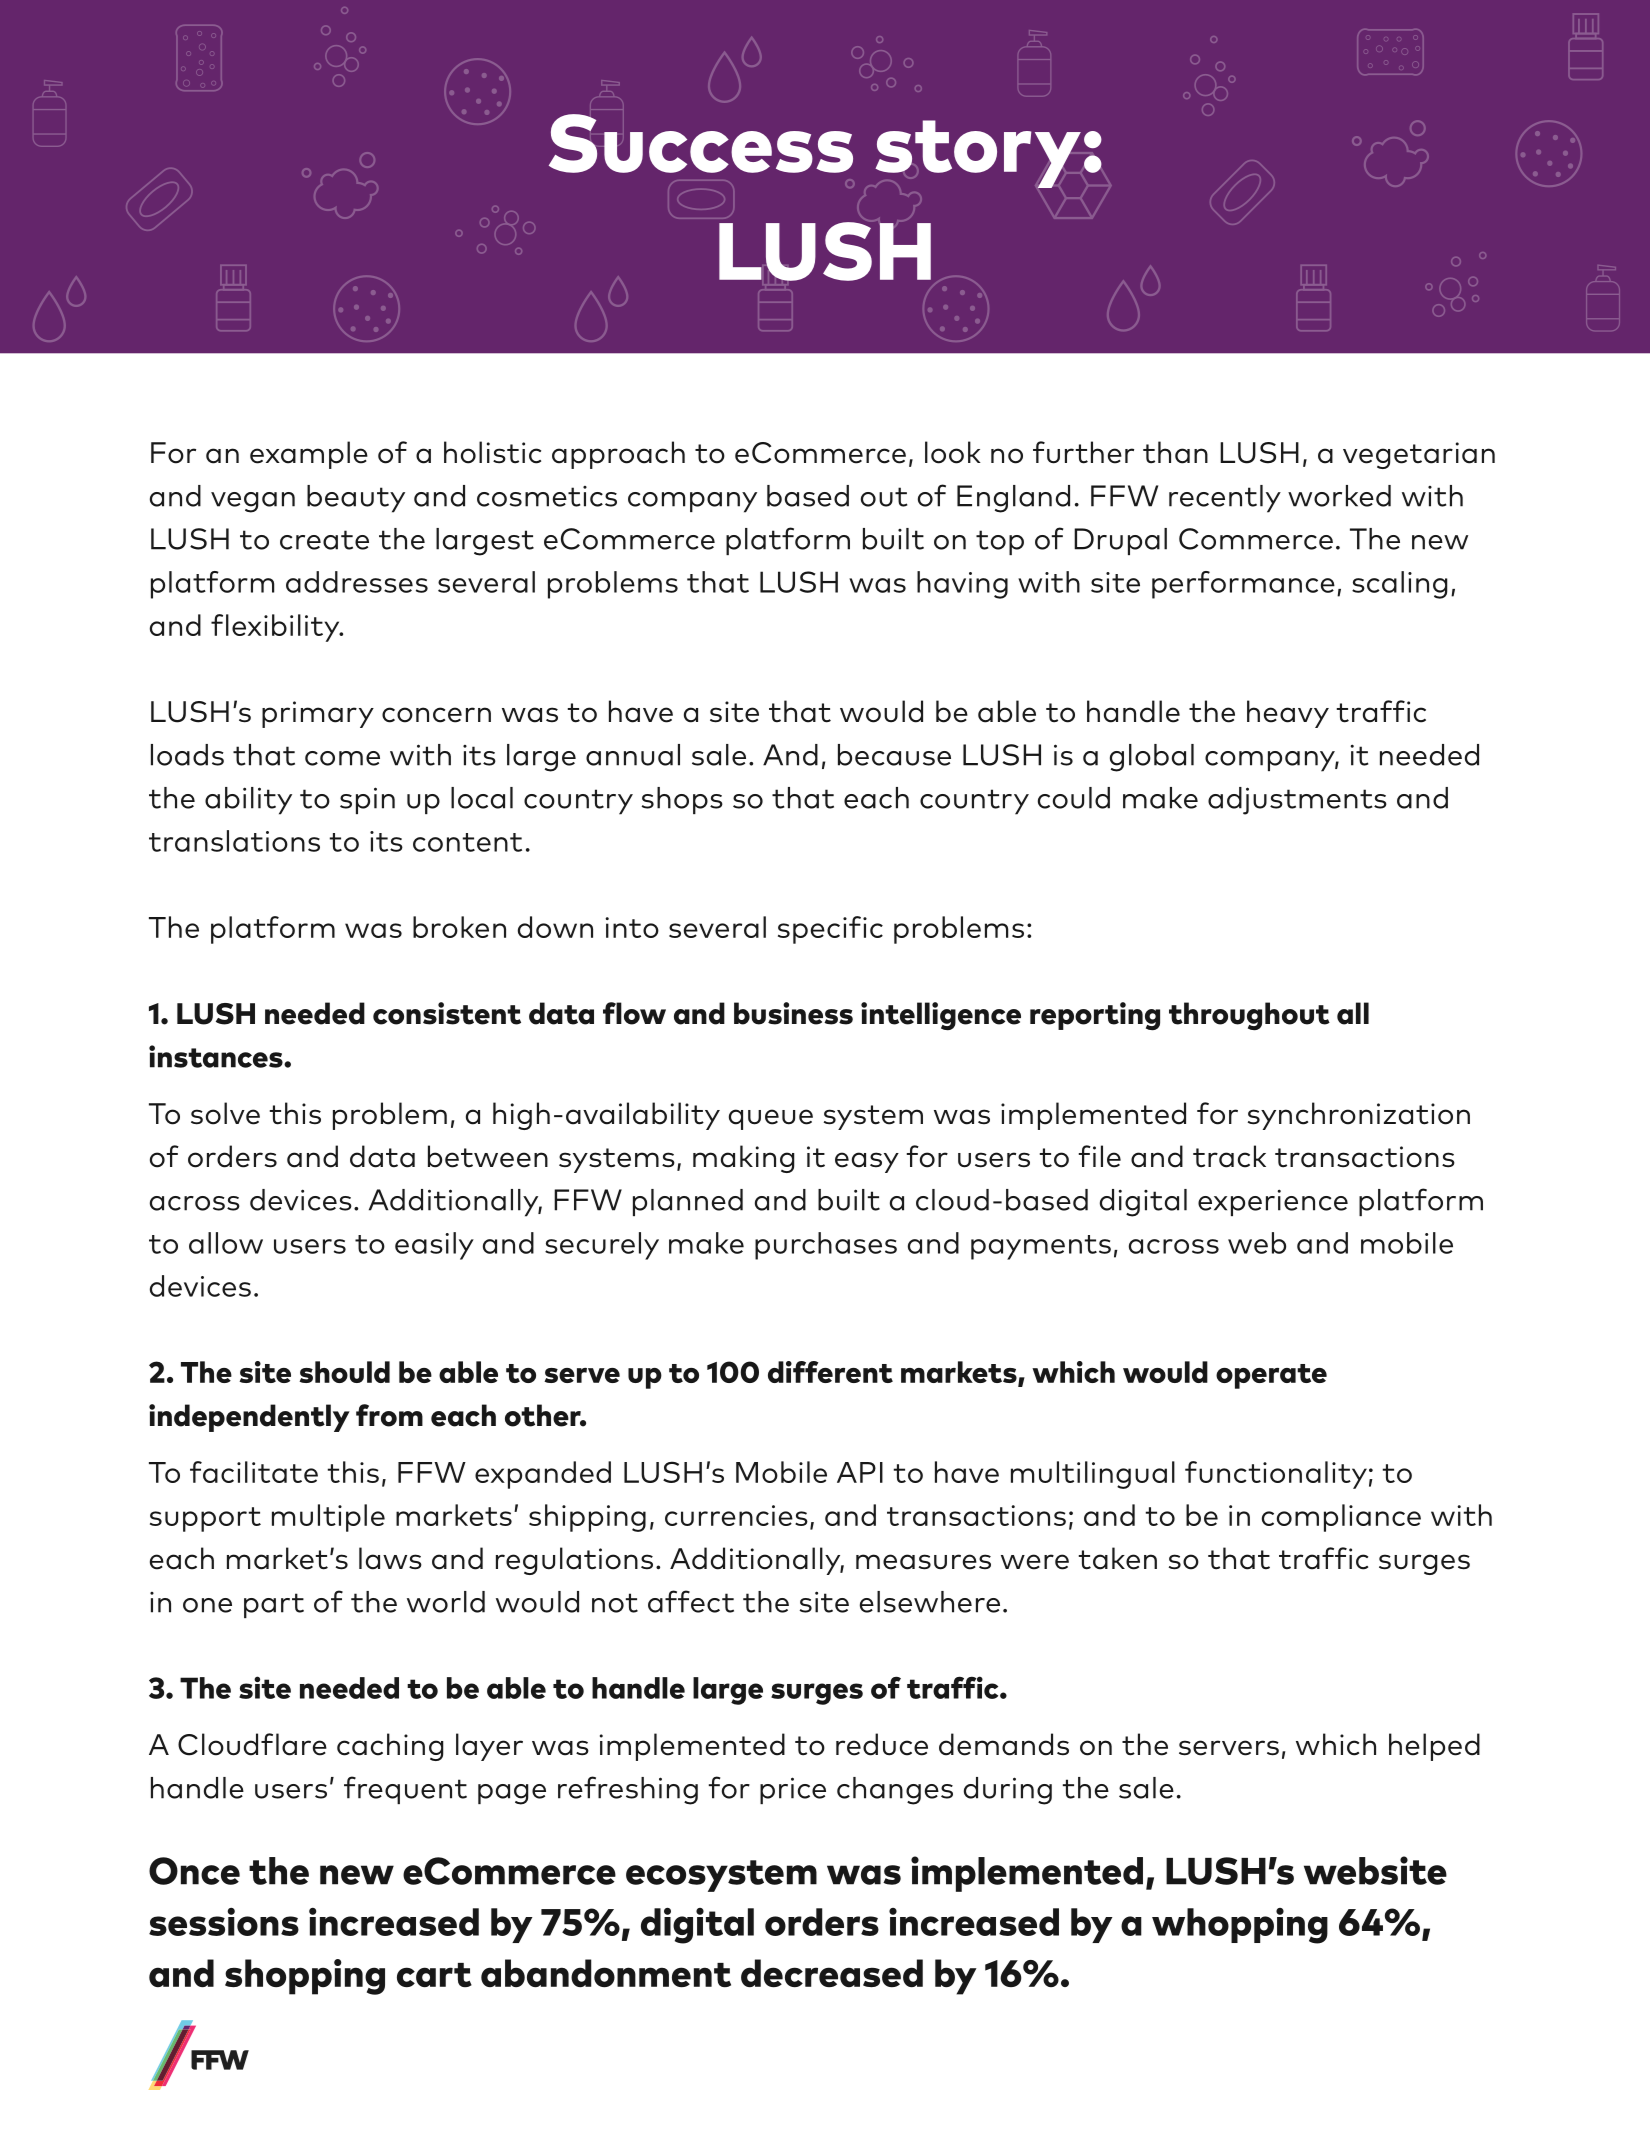  What do you see at coordinates (701, 143) in the screenshot?
I see `Success` at bounding box center [701, 143].
